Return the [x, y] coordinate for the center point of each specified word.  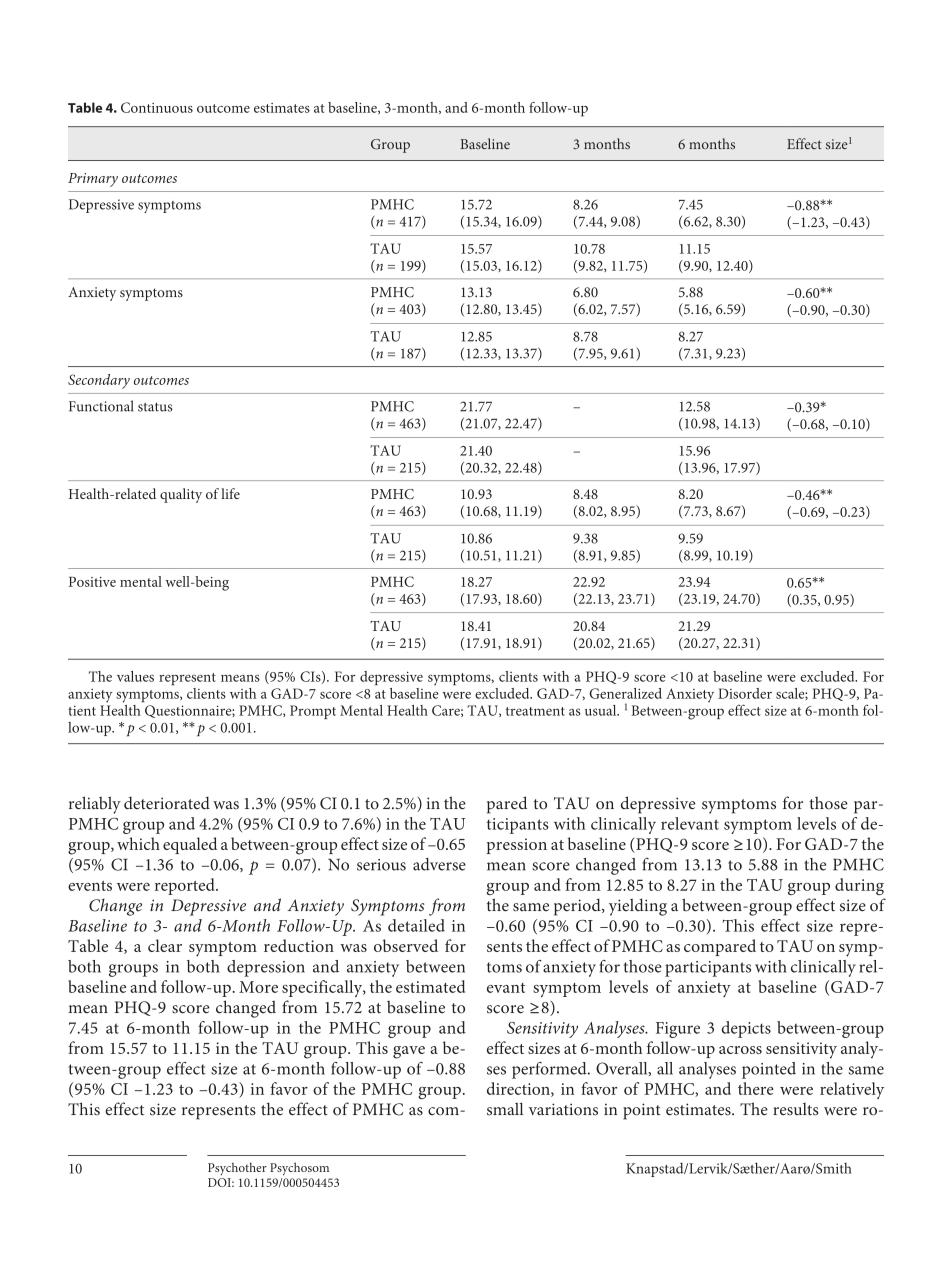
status [155, 407]
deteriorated [167, 803]
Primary [93, 180]
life [230, 493]
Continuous [157, 107]
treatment [535, 711]
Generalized [625, 693]
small [505, 1109]
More [258, 987]
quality [181, 495]
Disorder [745, 693]
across [740, 1050]
